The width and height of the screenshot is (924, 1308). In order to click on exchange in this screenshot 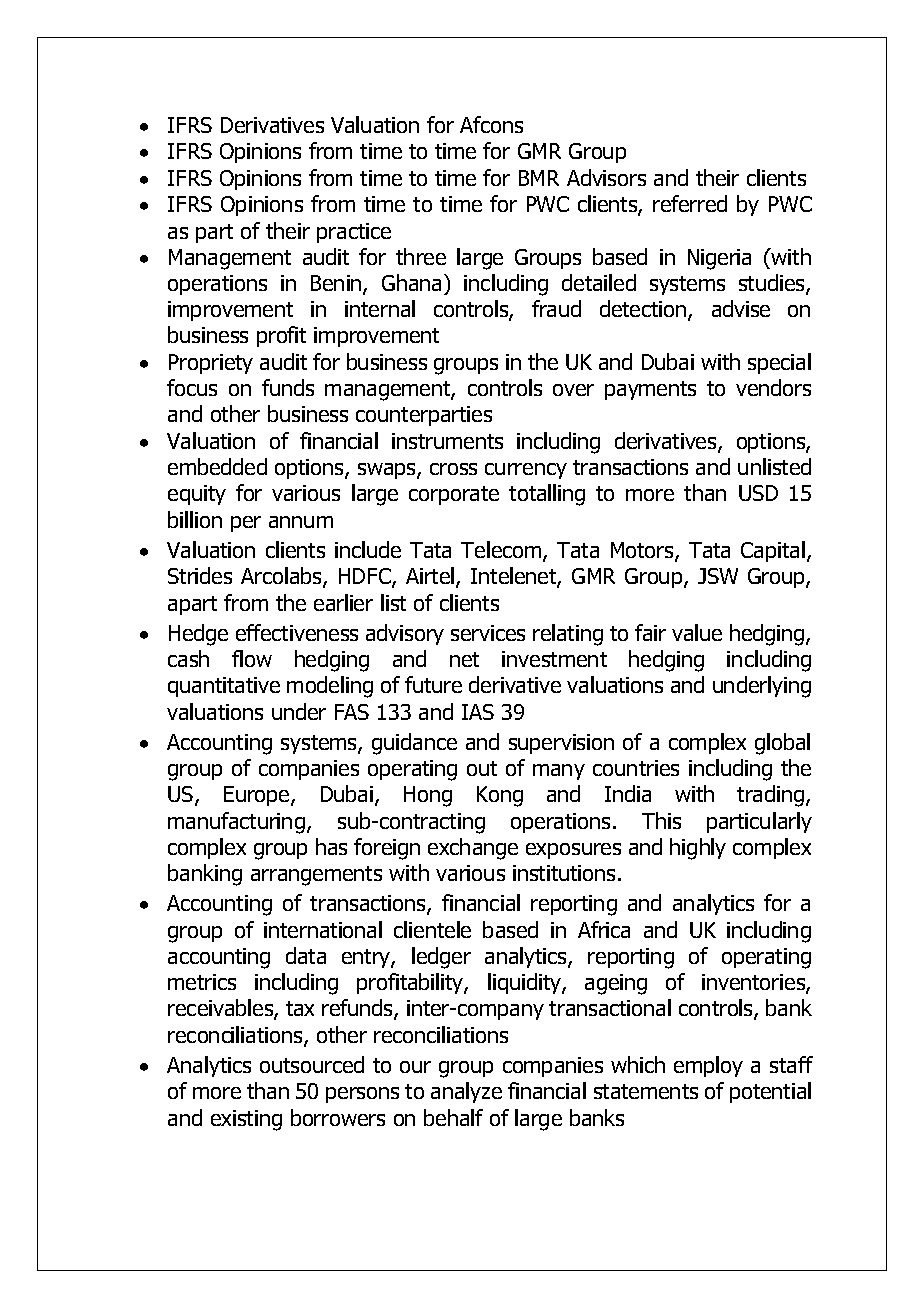, I will do `click(473, 849)`.
